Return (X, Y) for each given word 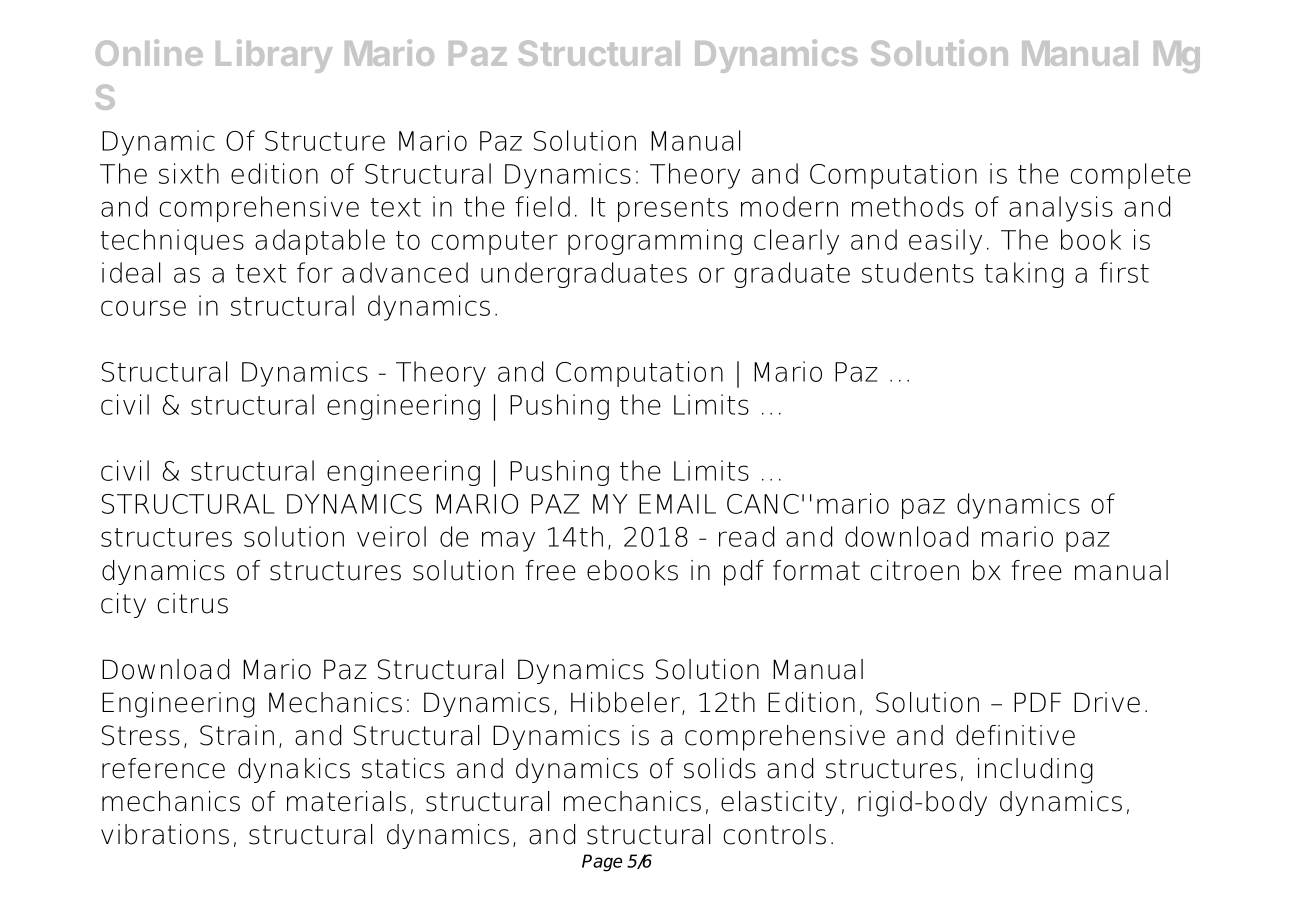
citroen (915, 570)
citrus (193, 603)
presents (673, 210)
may (508, 541)
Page (602, 863)
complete (1131, 176)
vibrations (165, 834)
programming (655, 242)
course (143, 308)
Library (274, 56)
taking (1024, 275)
